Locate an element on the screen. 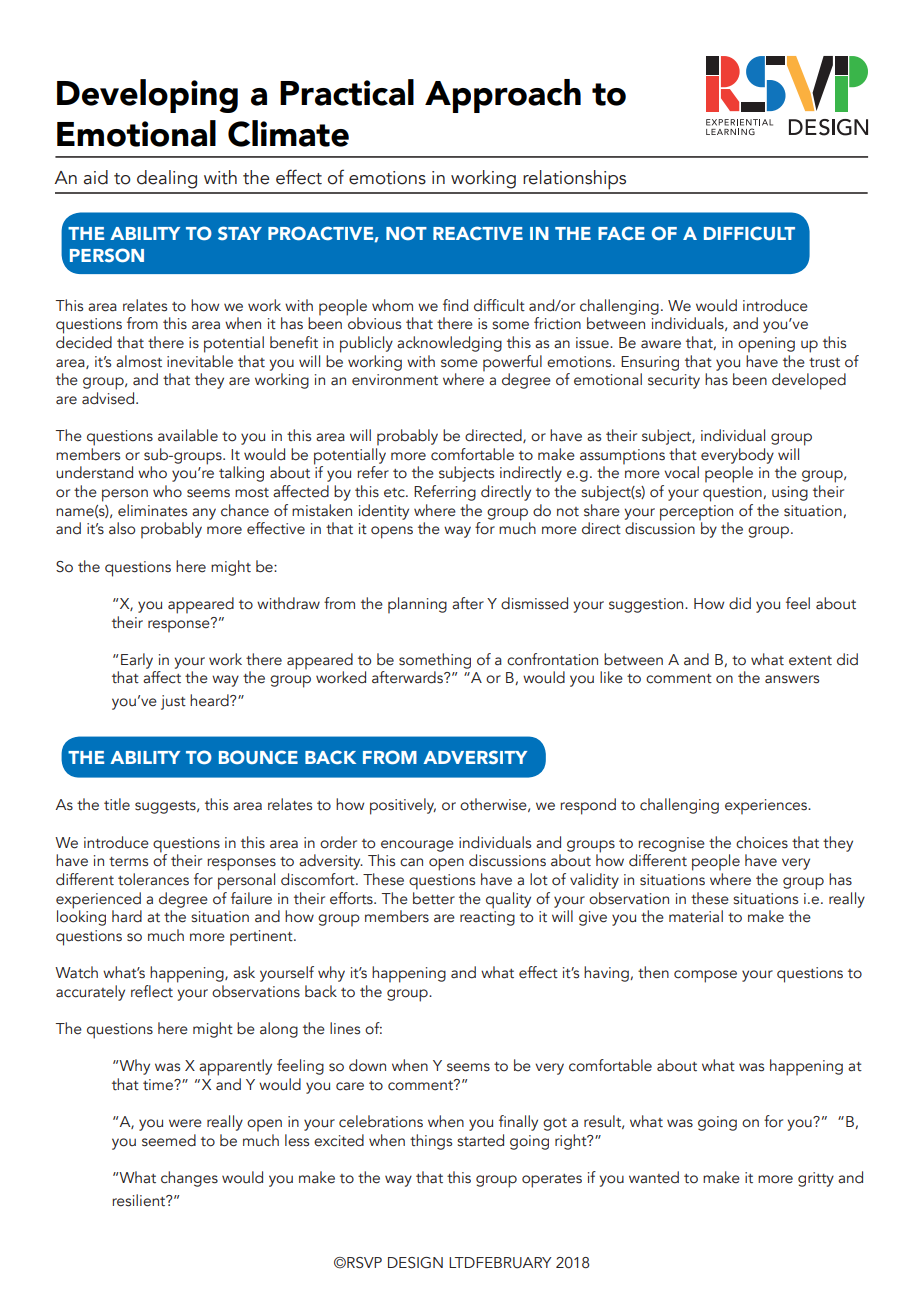 The image size is (924, 1308). compose is located at coordinates (705, 976).
